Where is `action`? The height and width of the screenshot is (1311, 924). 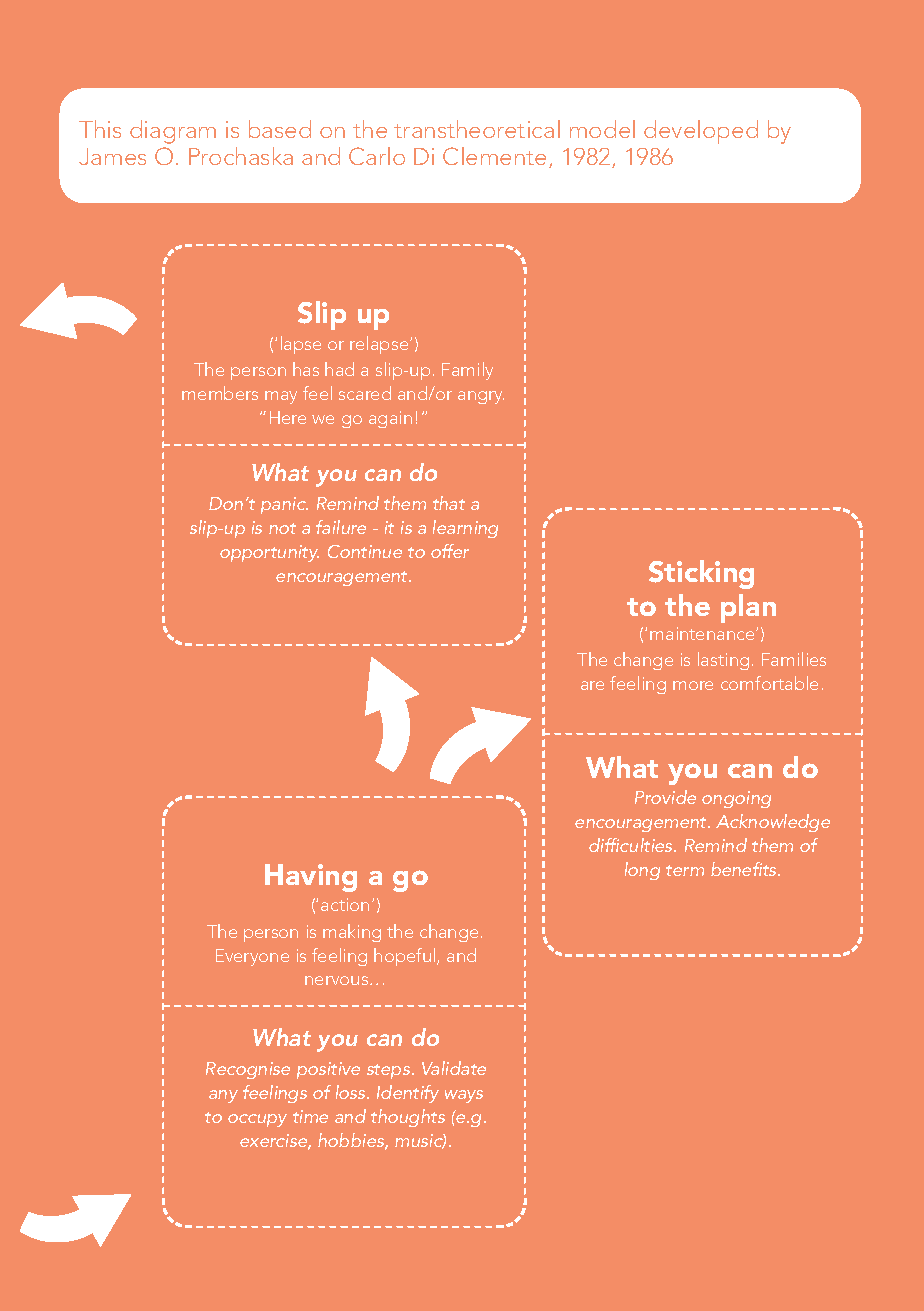
action is located at coordinates (345, 904).
